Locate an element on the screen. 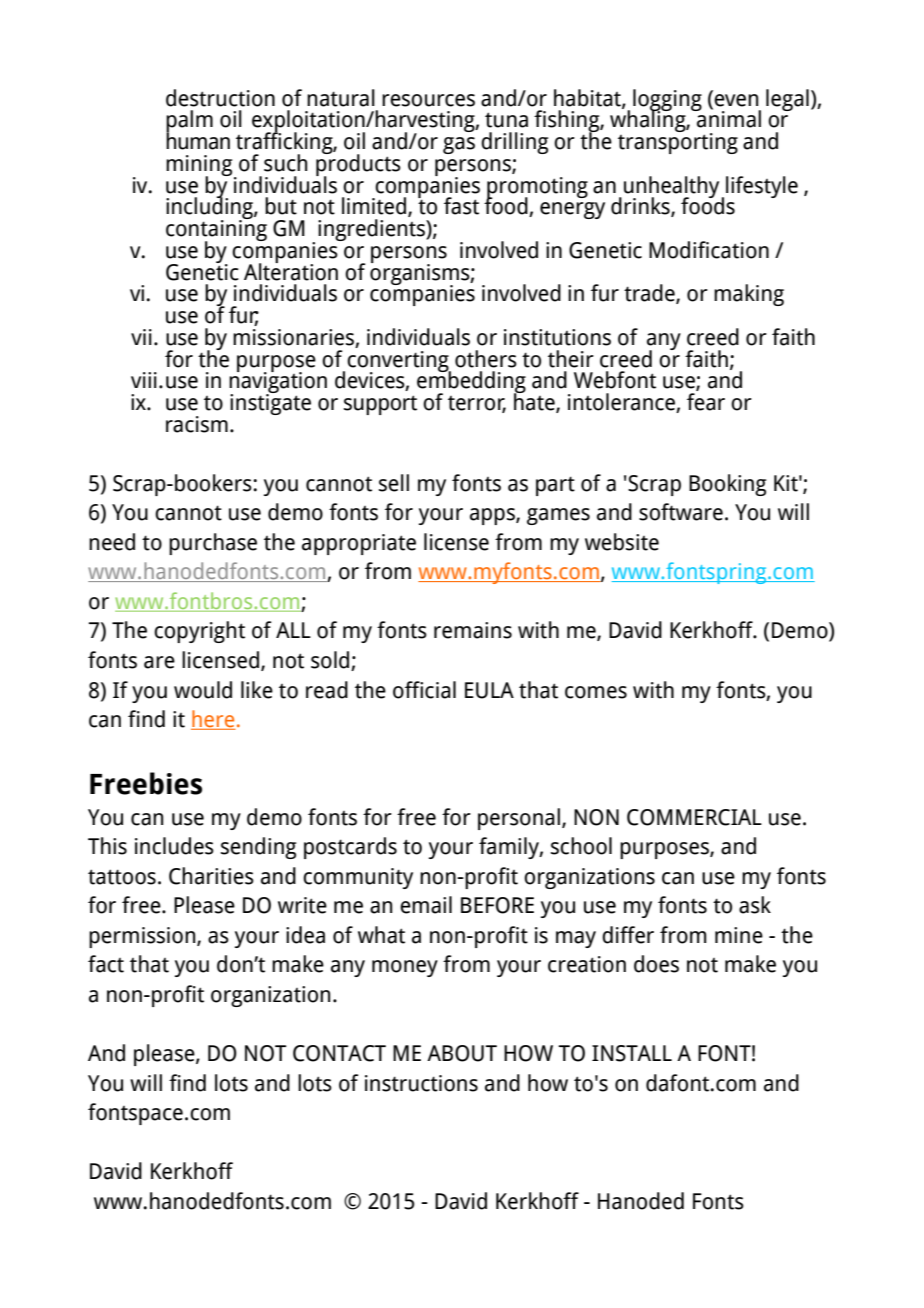 This screenshot has width=924, height=1308. remains is located at coordinates (473, 630).
